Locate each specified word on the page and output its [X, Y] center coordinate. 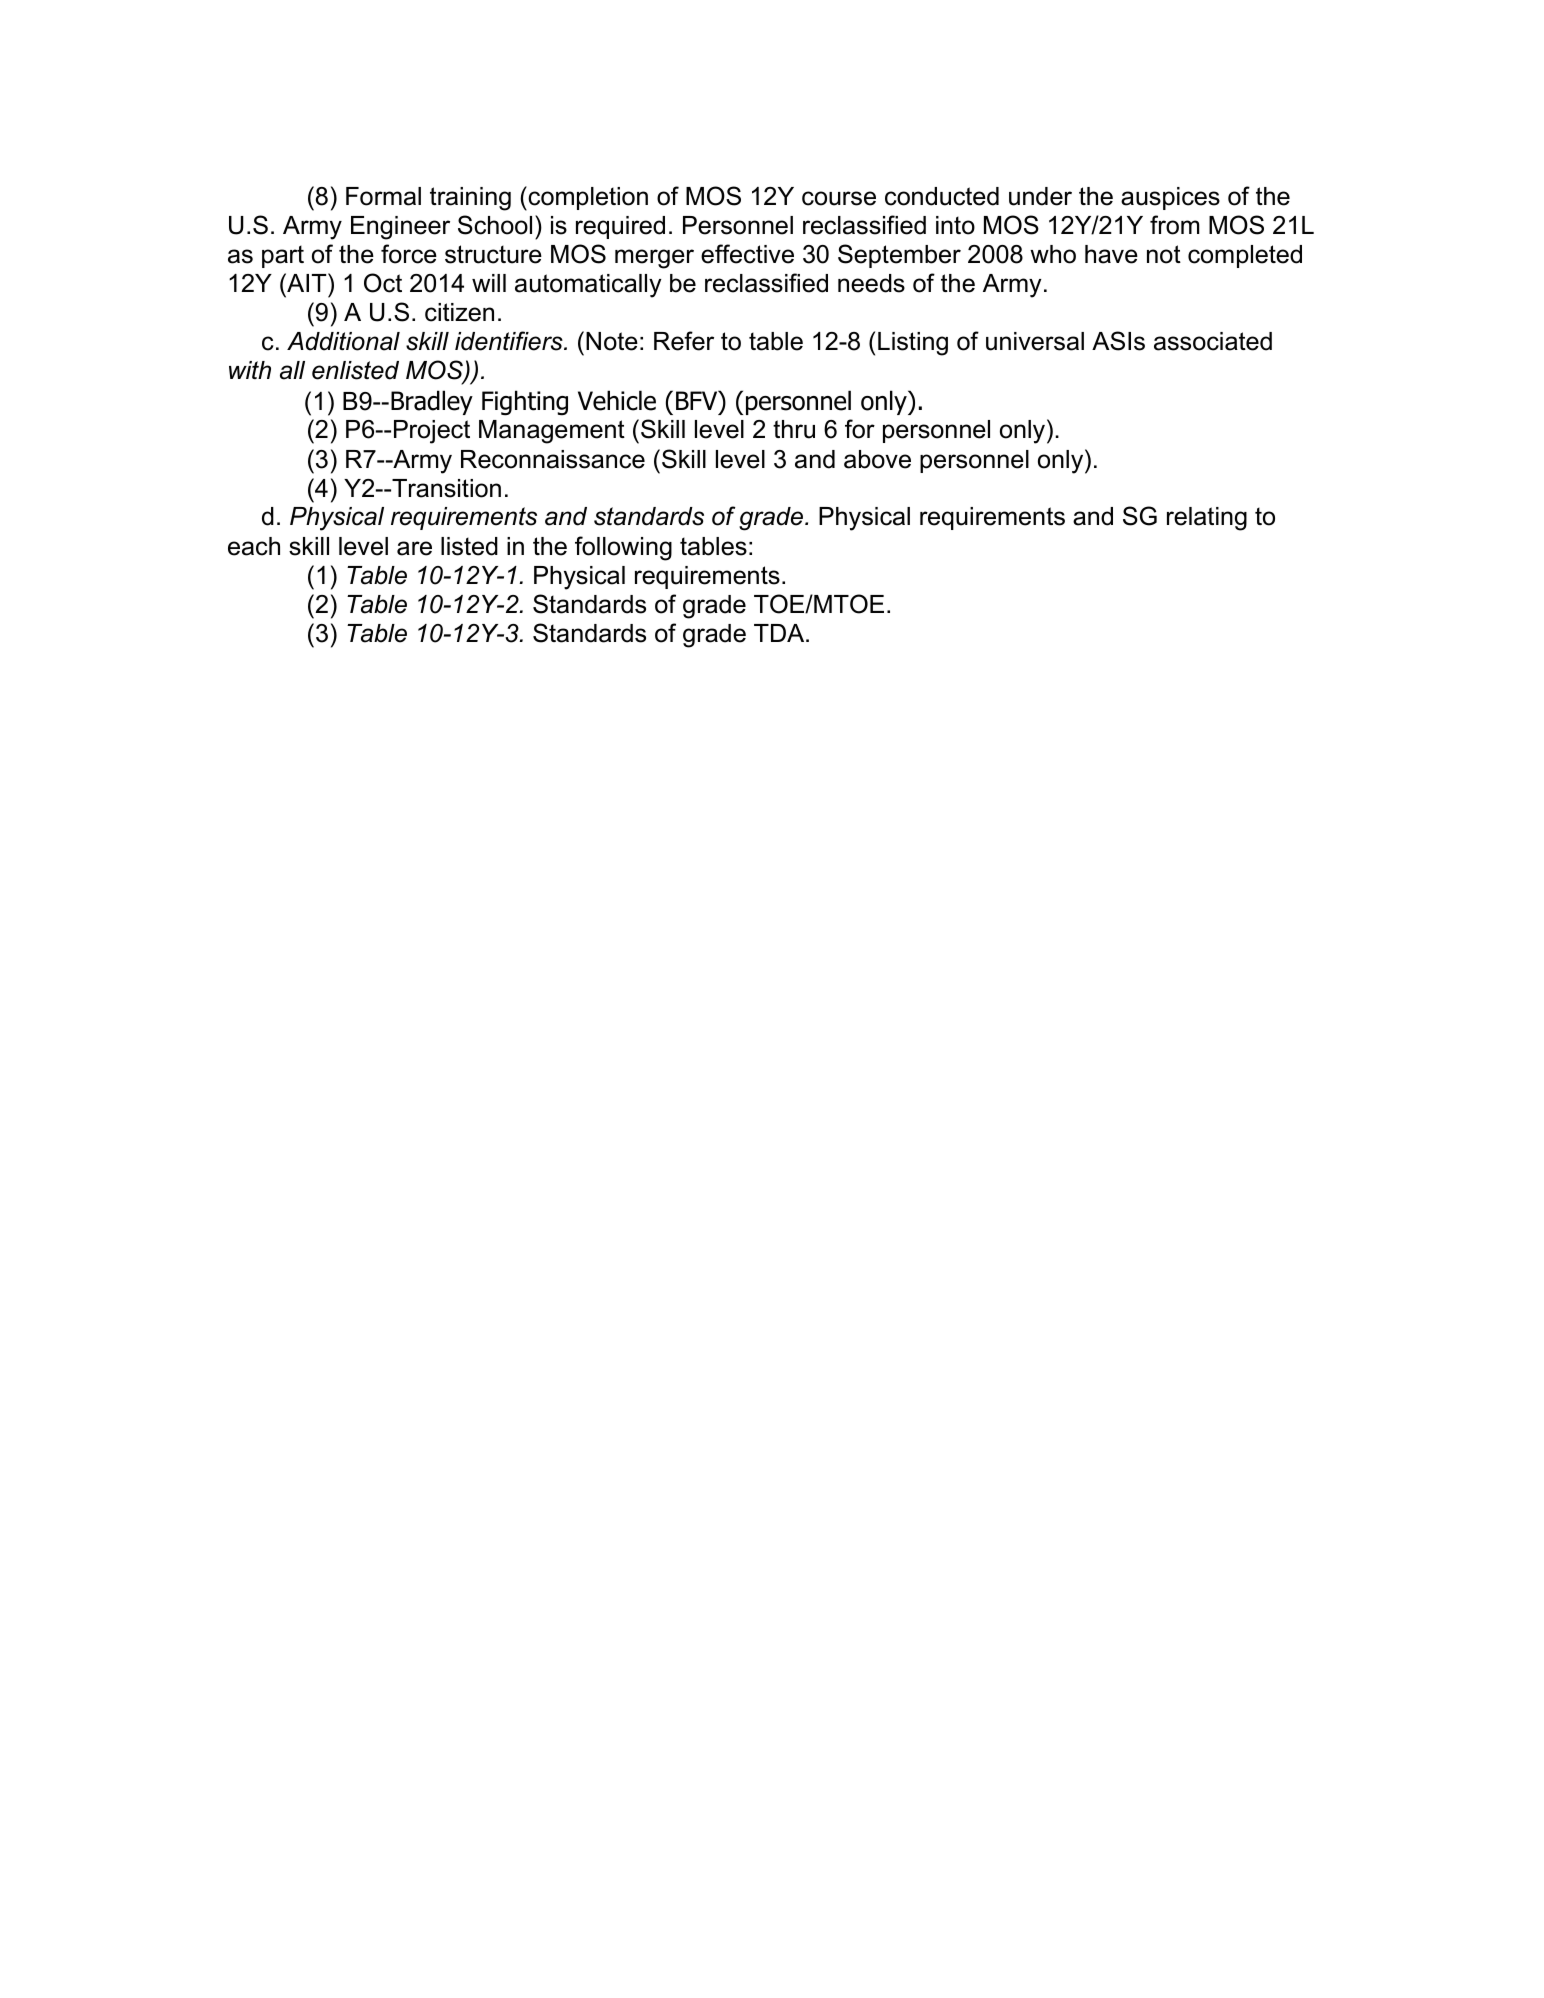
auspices [1170, 198]
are [414, 548]
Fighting [525, 403]
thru [794, 429]
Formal [383, 196]
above [877, 459]
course [839, 198]
